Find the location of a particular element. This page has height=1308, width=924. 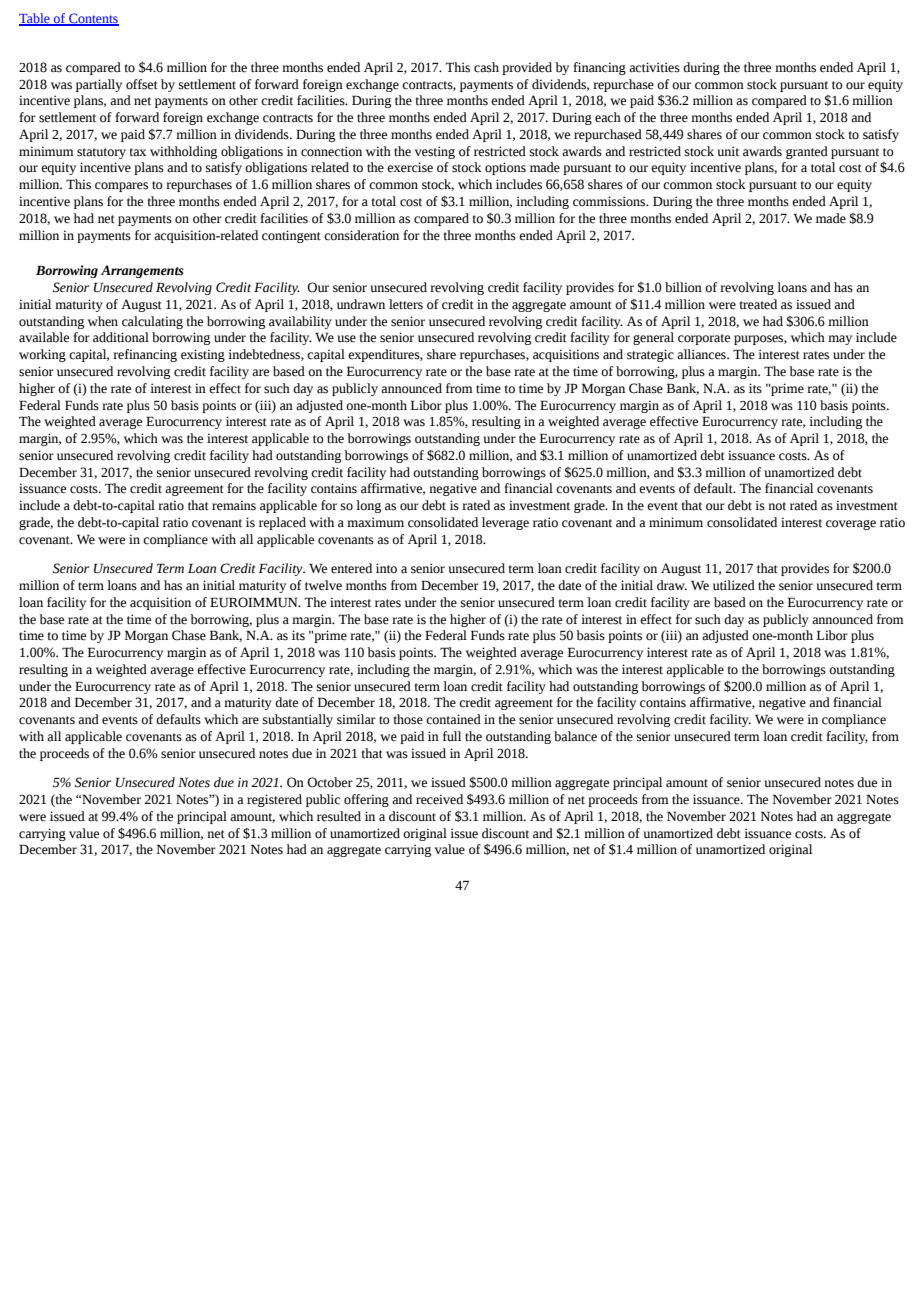

cash is located at coordinates (486, 67).
